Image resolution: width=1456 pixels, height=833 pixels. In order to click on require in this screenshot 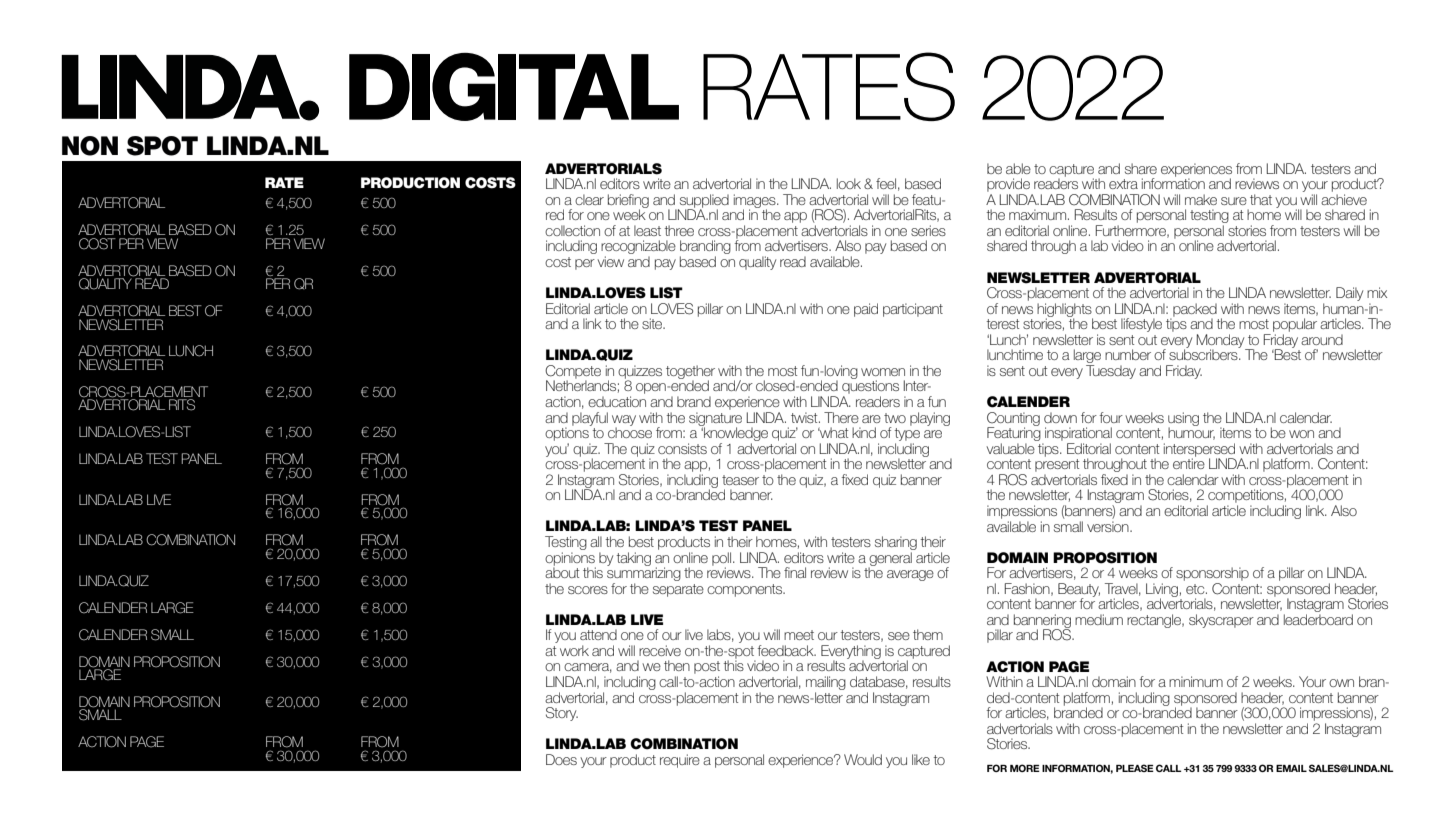, I will do `click(680, 761)`.
